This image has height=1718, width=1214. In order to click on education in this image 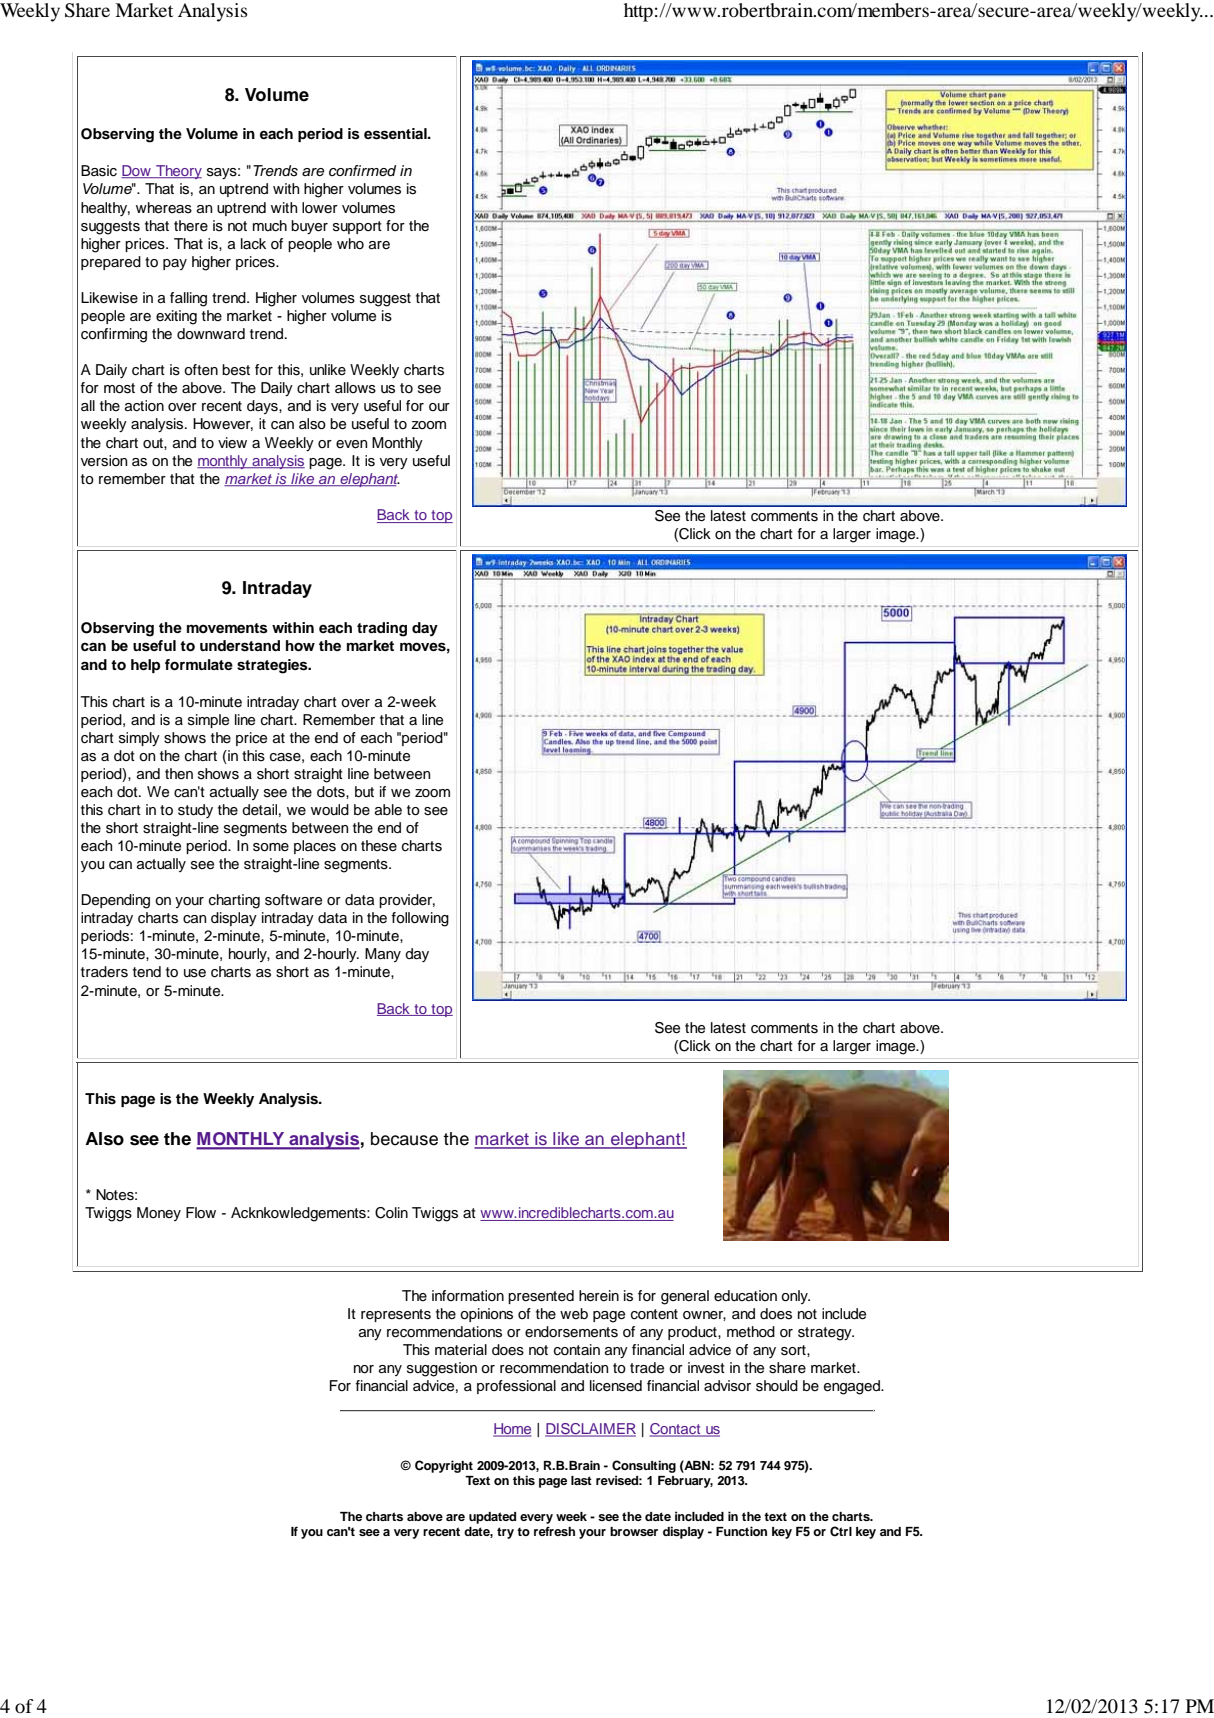, I will do `click(745, 1295)`.
